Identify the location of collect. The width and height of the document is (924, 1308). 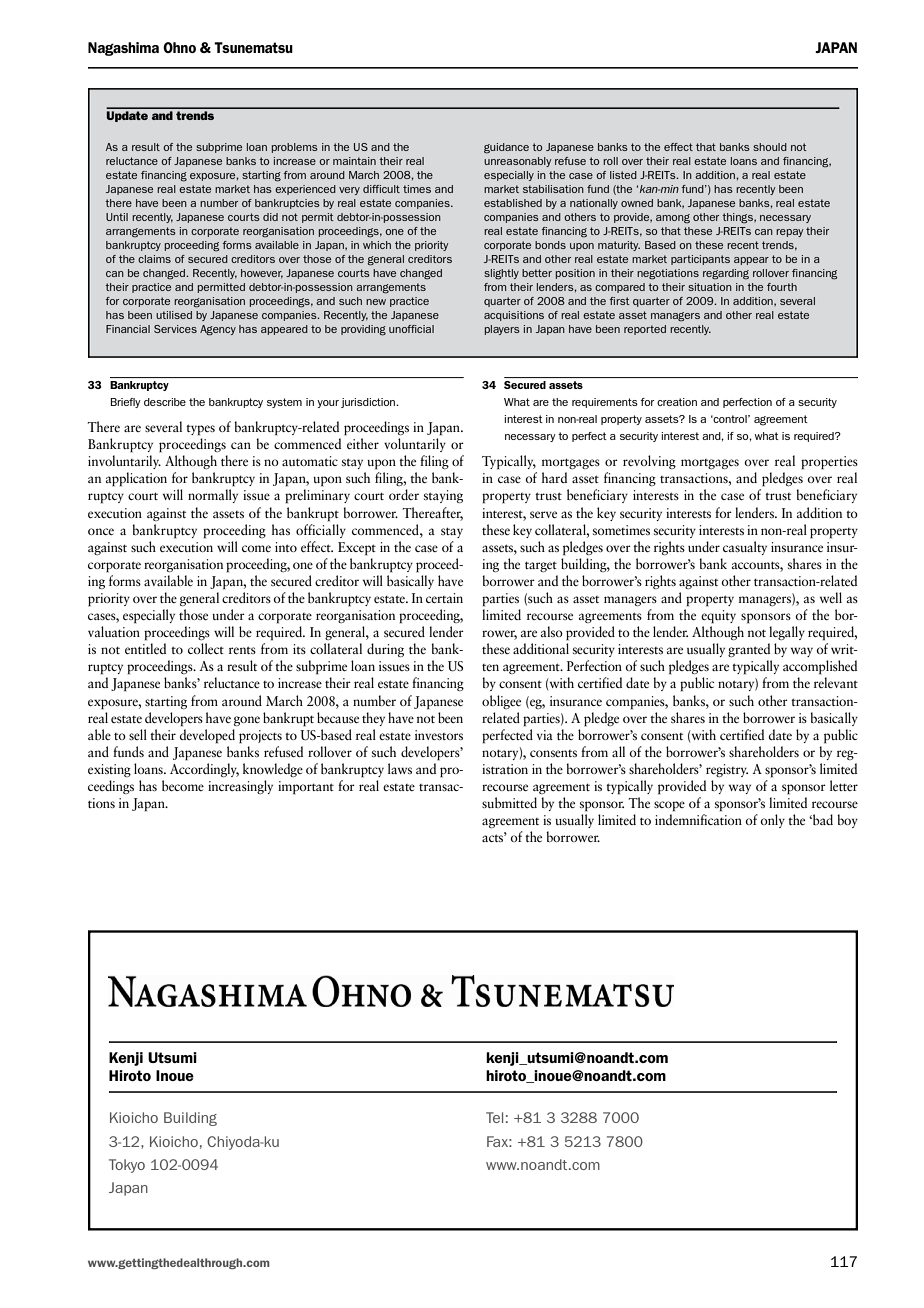
(206, 648).
